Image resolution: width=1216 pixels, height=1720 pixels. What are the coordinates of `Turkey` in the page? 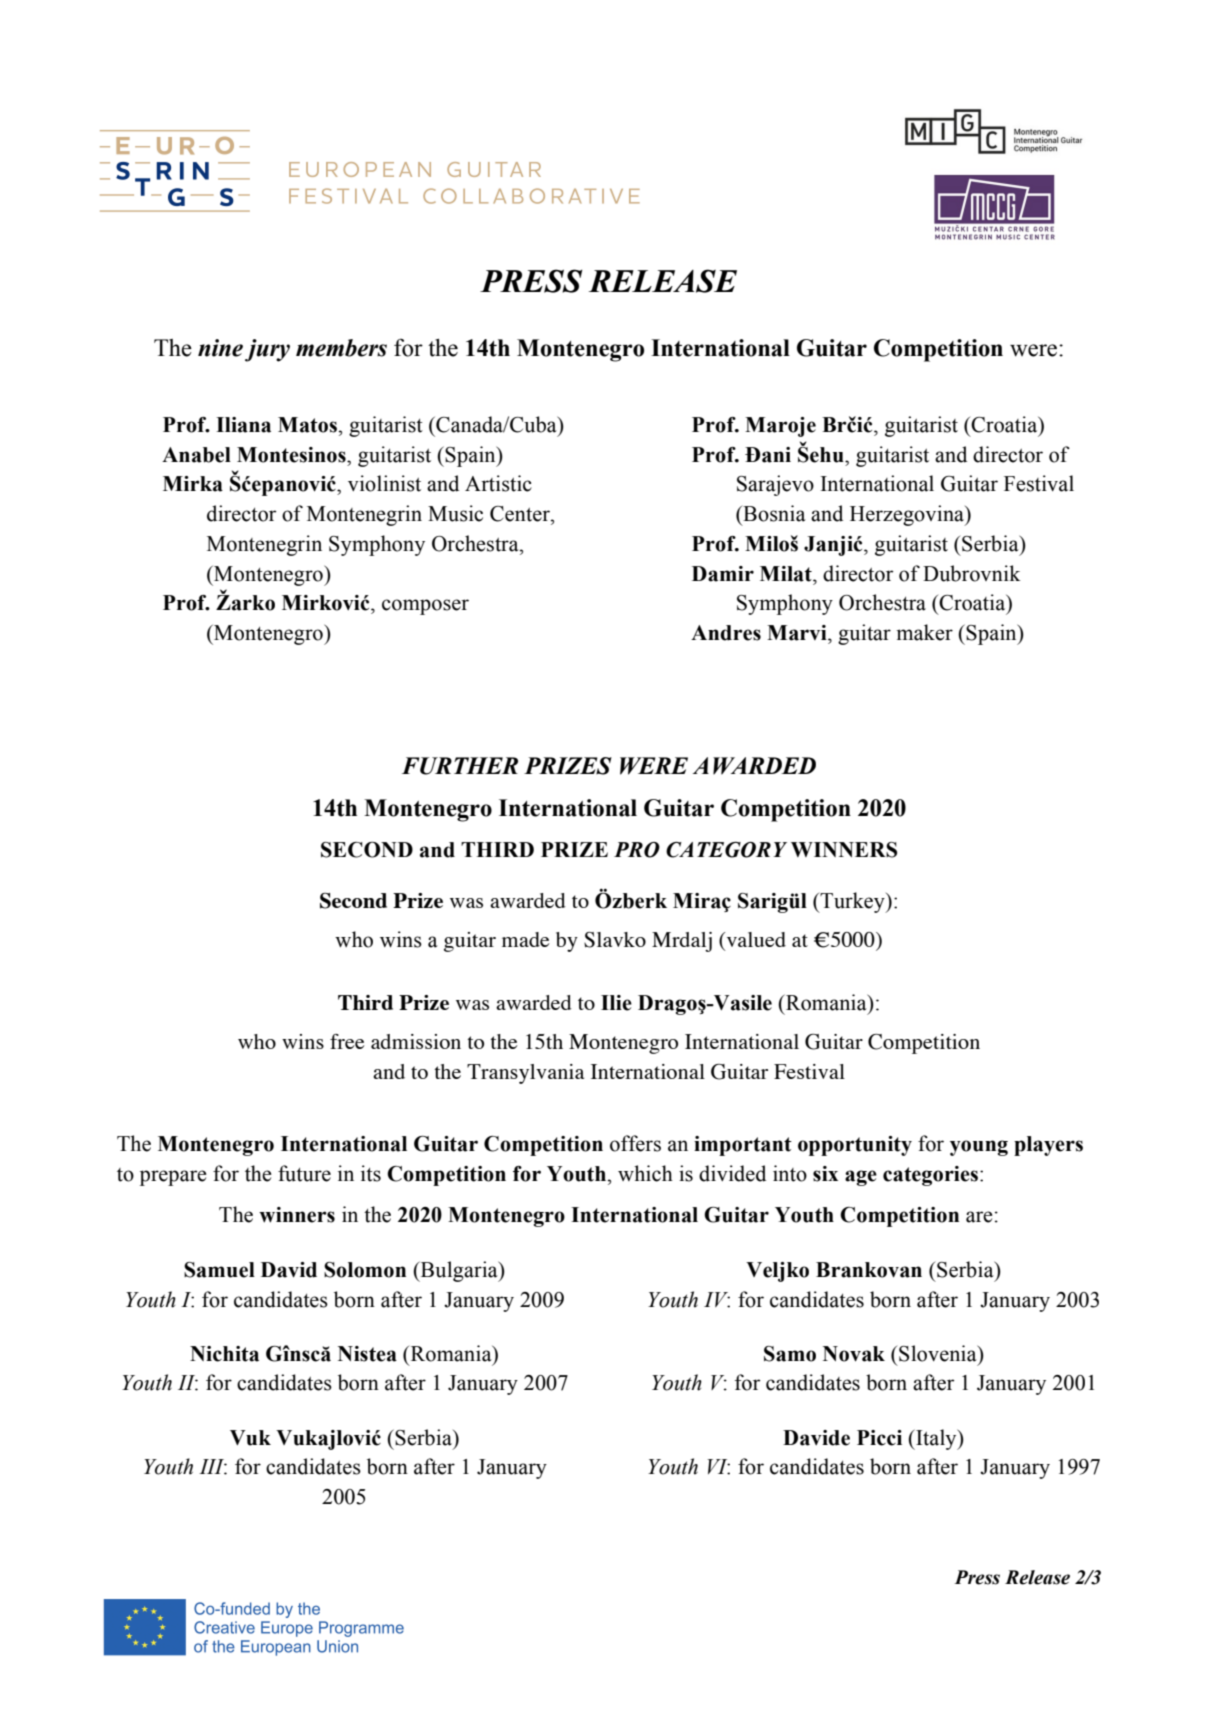 It's located at (852, 902).
